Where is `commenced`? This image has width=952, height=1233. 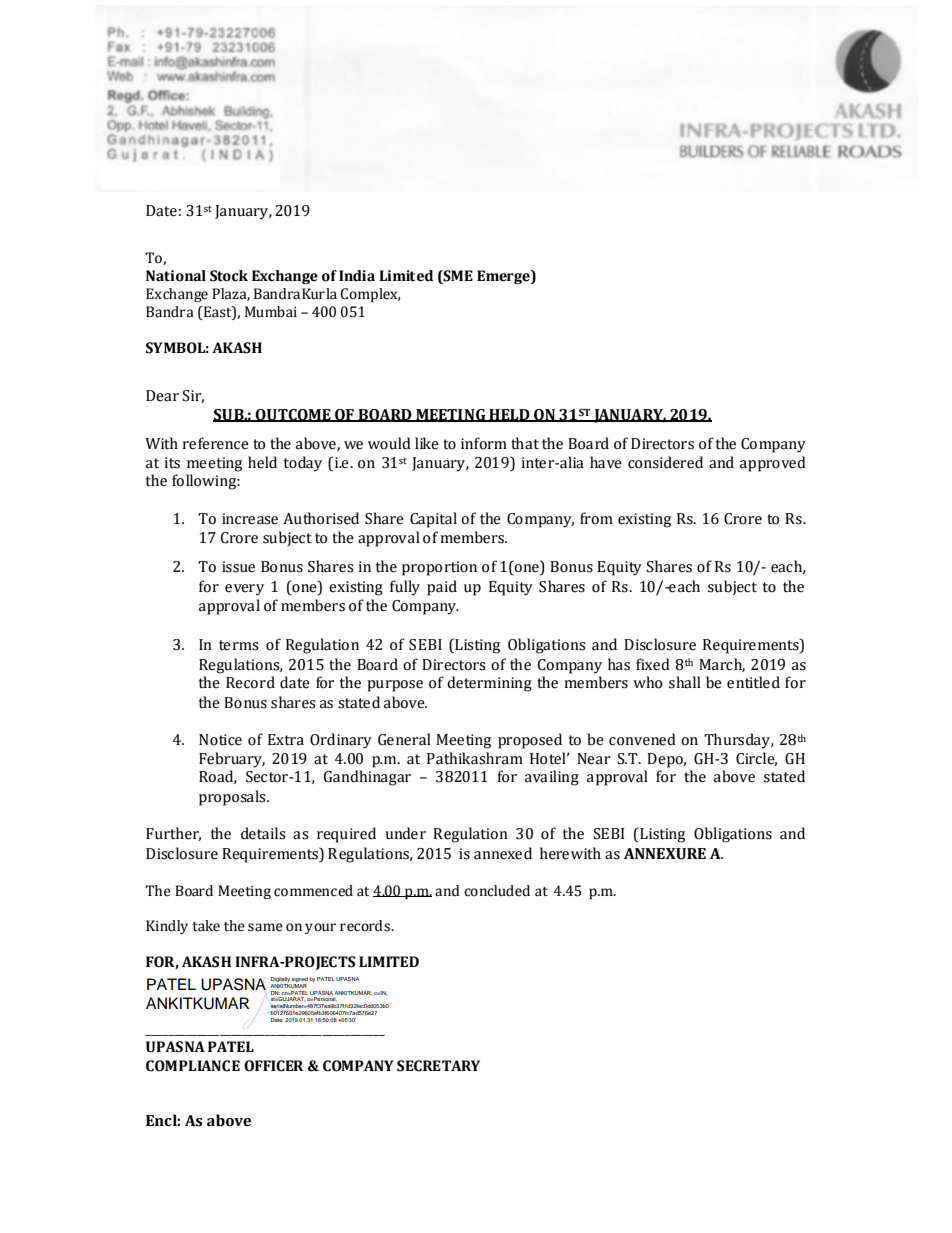
commenced is located at coordinates (313, 891).
